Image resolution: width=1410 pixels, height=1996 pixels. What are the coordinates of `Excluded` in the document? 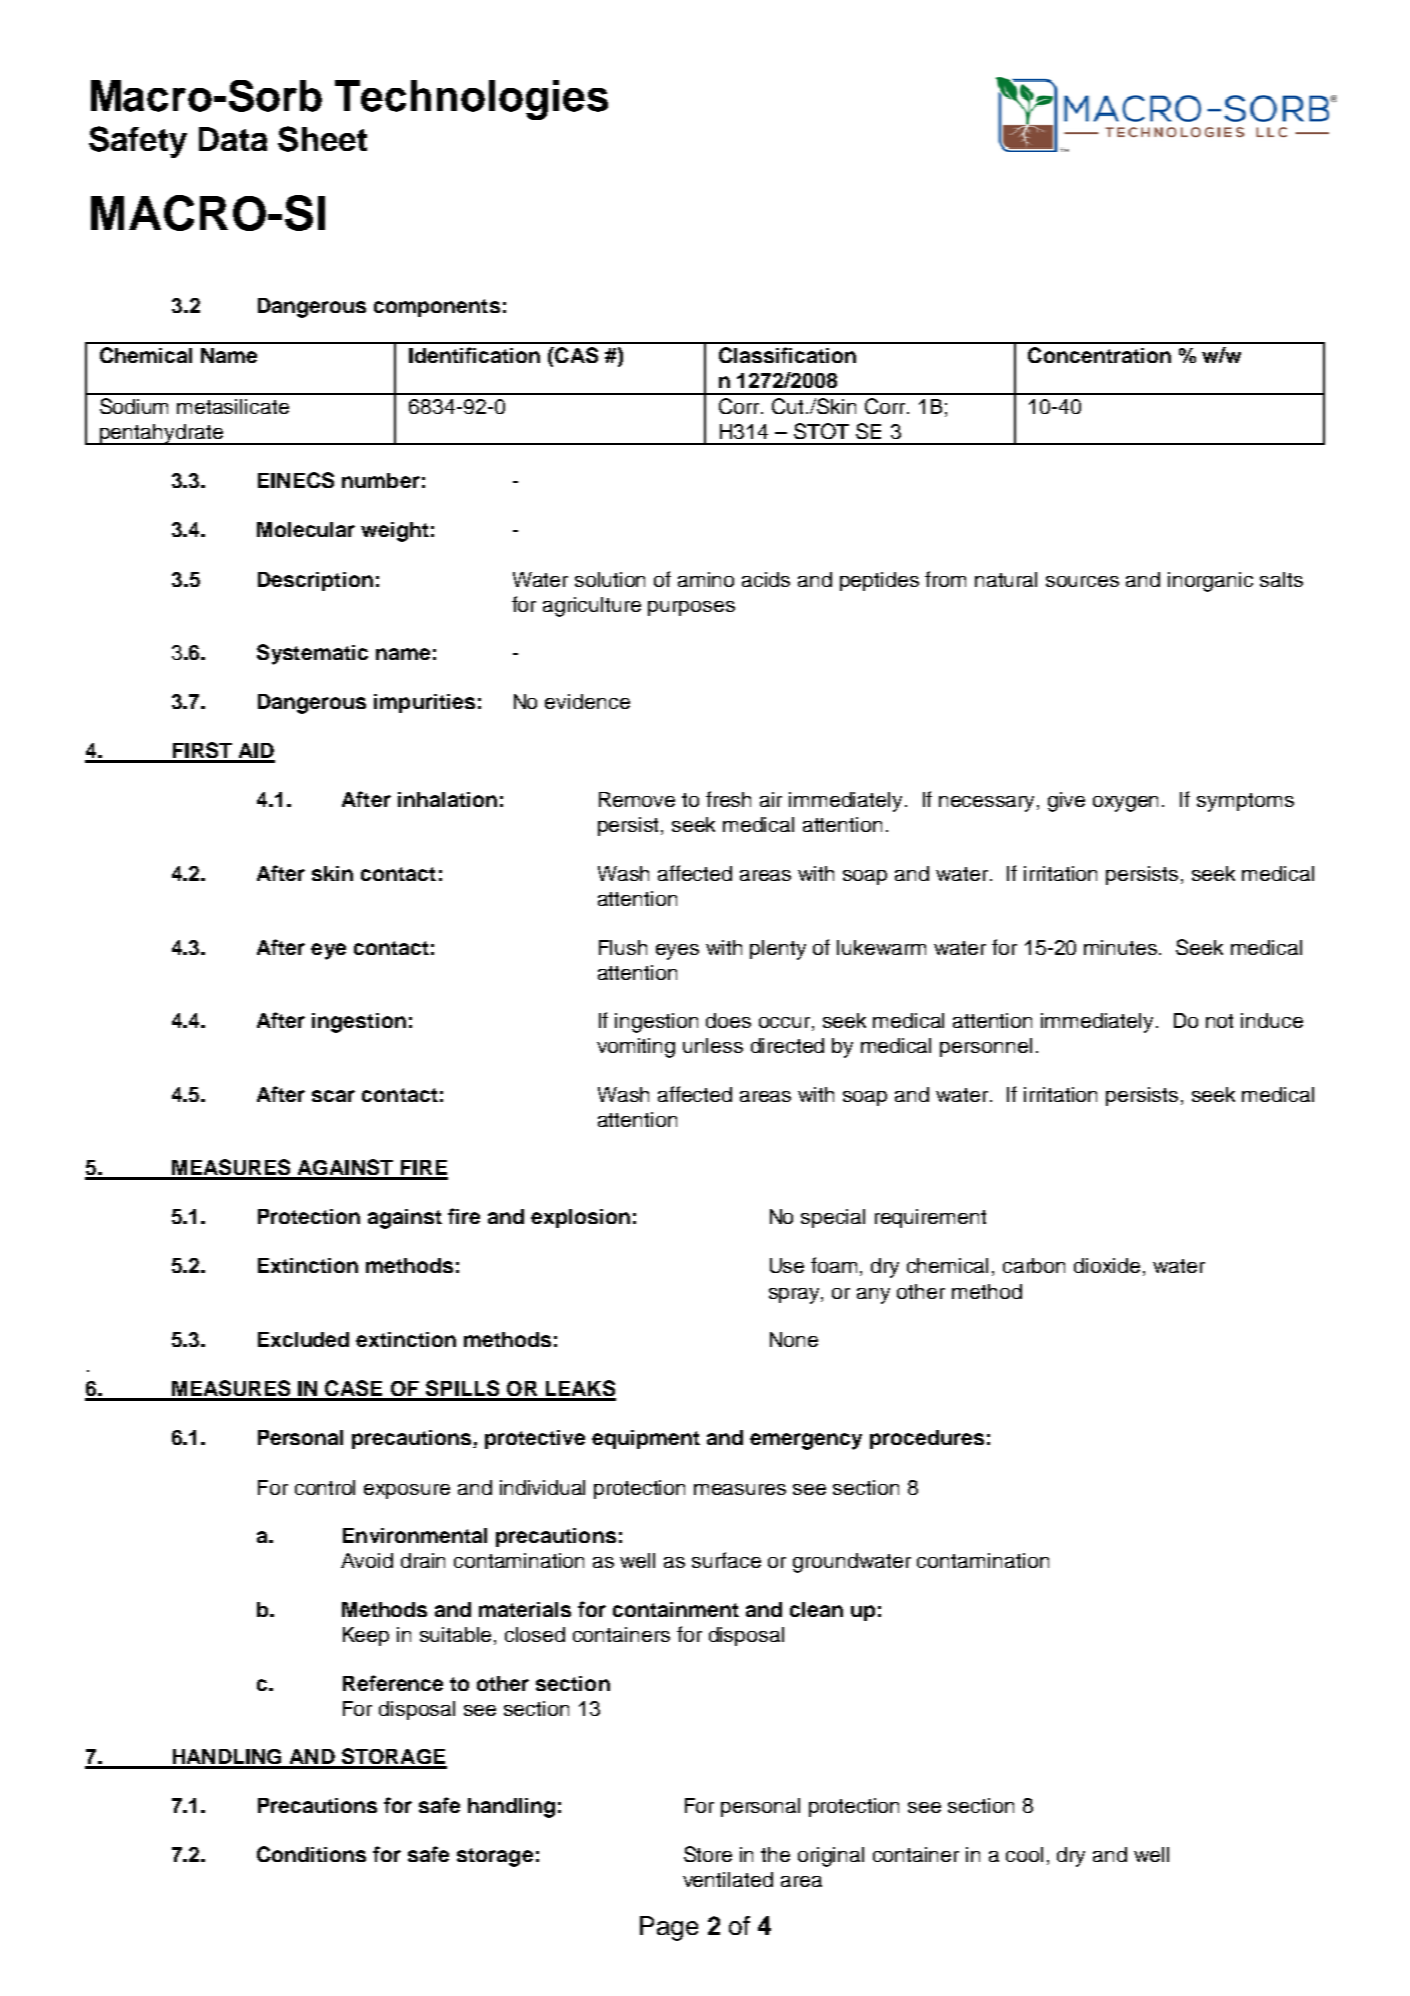 It's located at (303, 1339).
